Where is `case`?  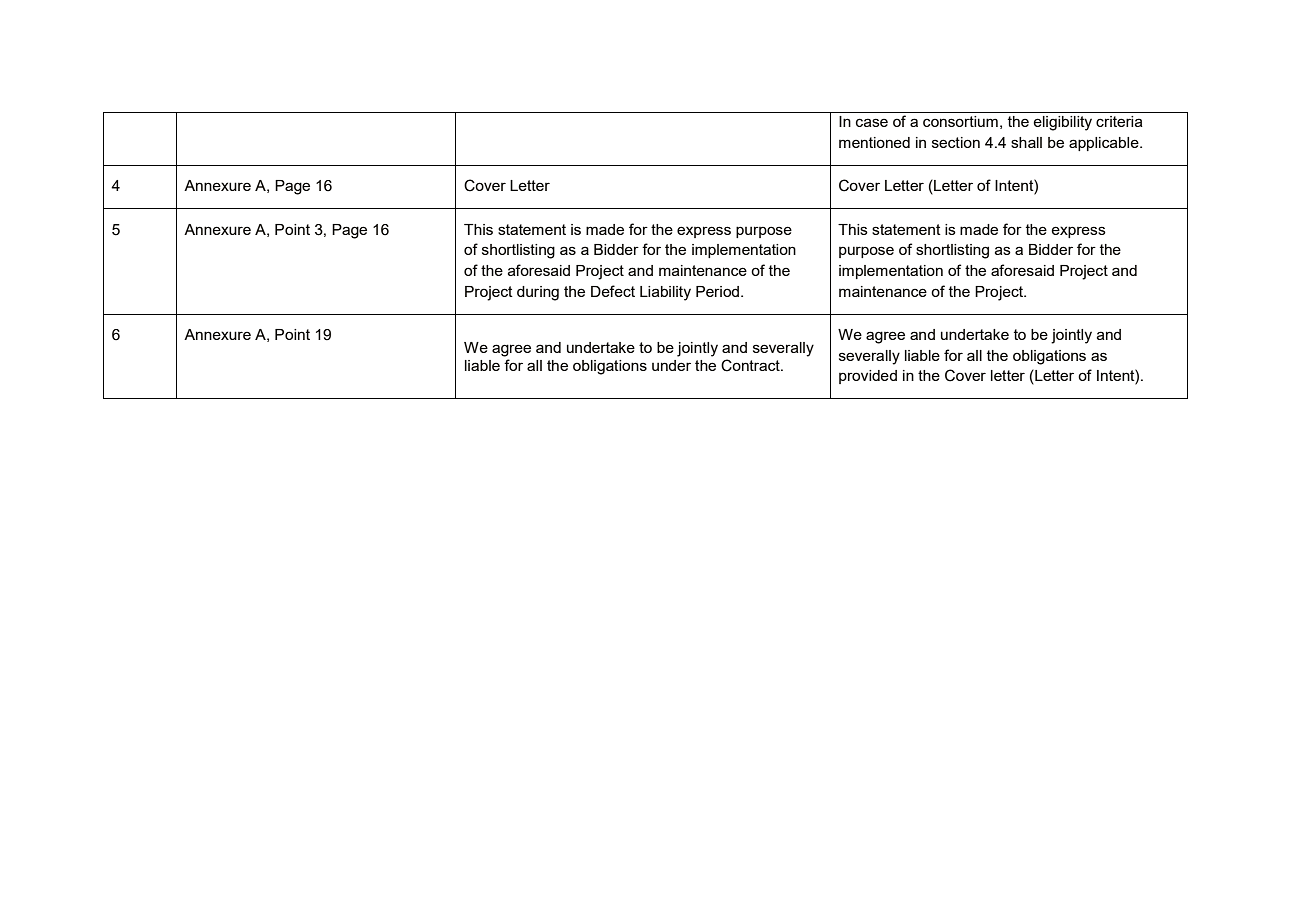 case is located at coordinates (872, 122).
